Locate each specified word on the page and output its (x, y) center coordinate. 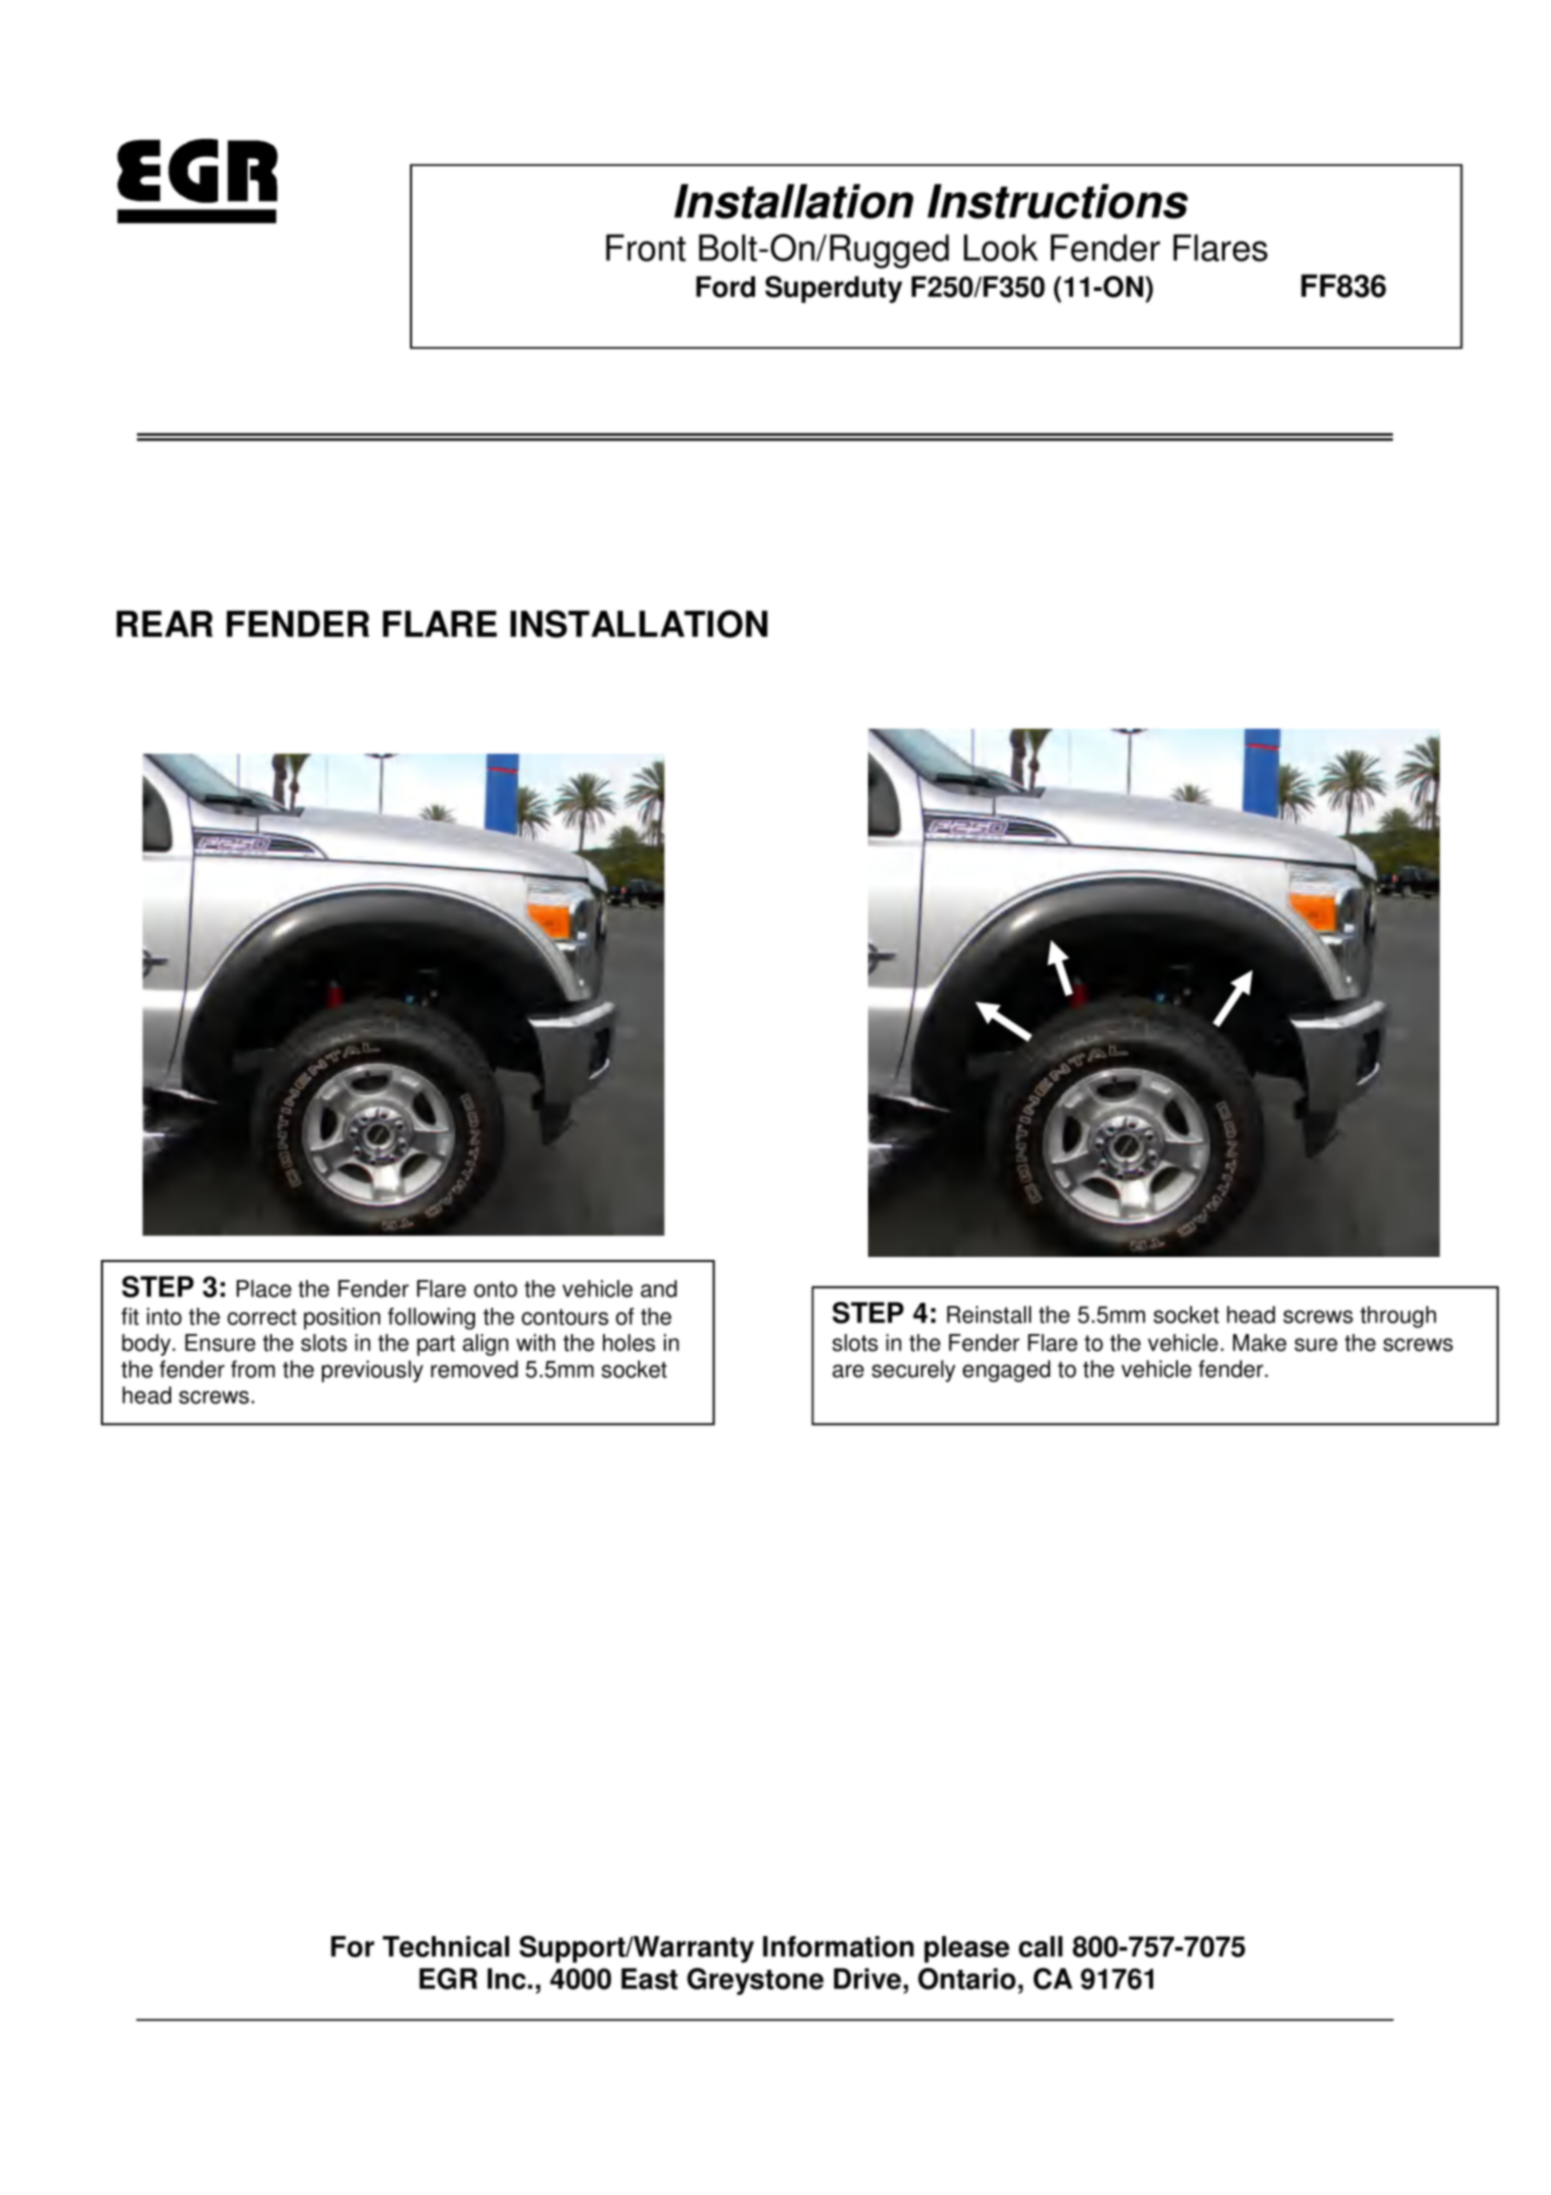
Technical (446, 1946)
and (659, 1289)
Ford (725, 287)
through (1398, 1317)
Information (838, 1946)
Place (264, 1289)
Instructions (1058, 201)
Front (646, 248)
